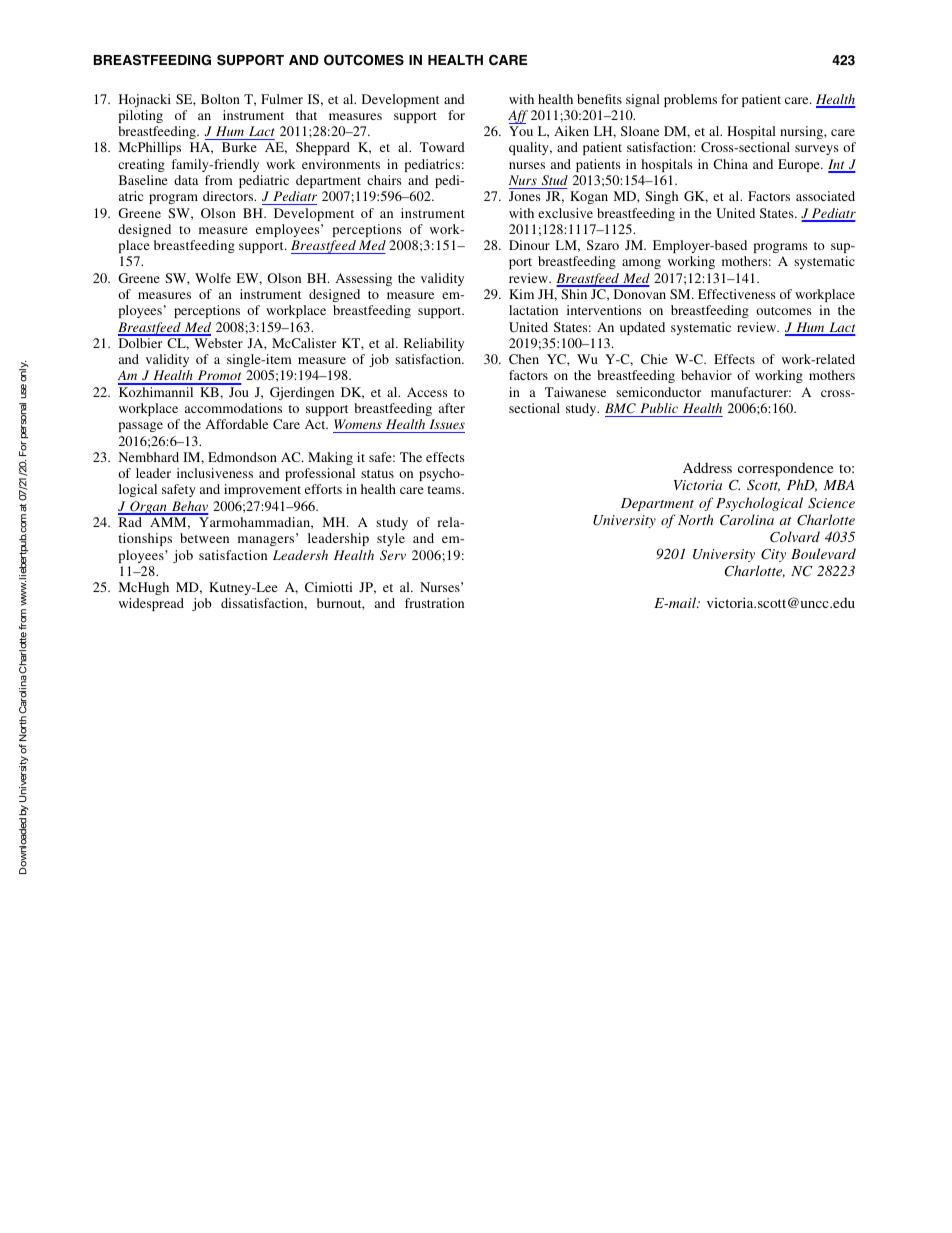 The image size is (952, 1233). Describe the element at coordinates (218, 343) in the screenshot. I see `Webster` at that location.
